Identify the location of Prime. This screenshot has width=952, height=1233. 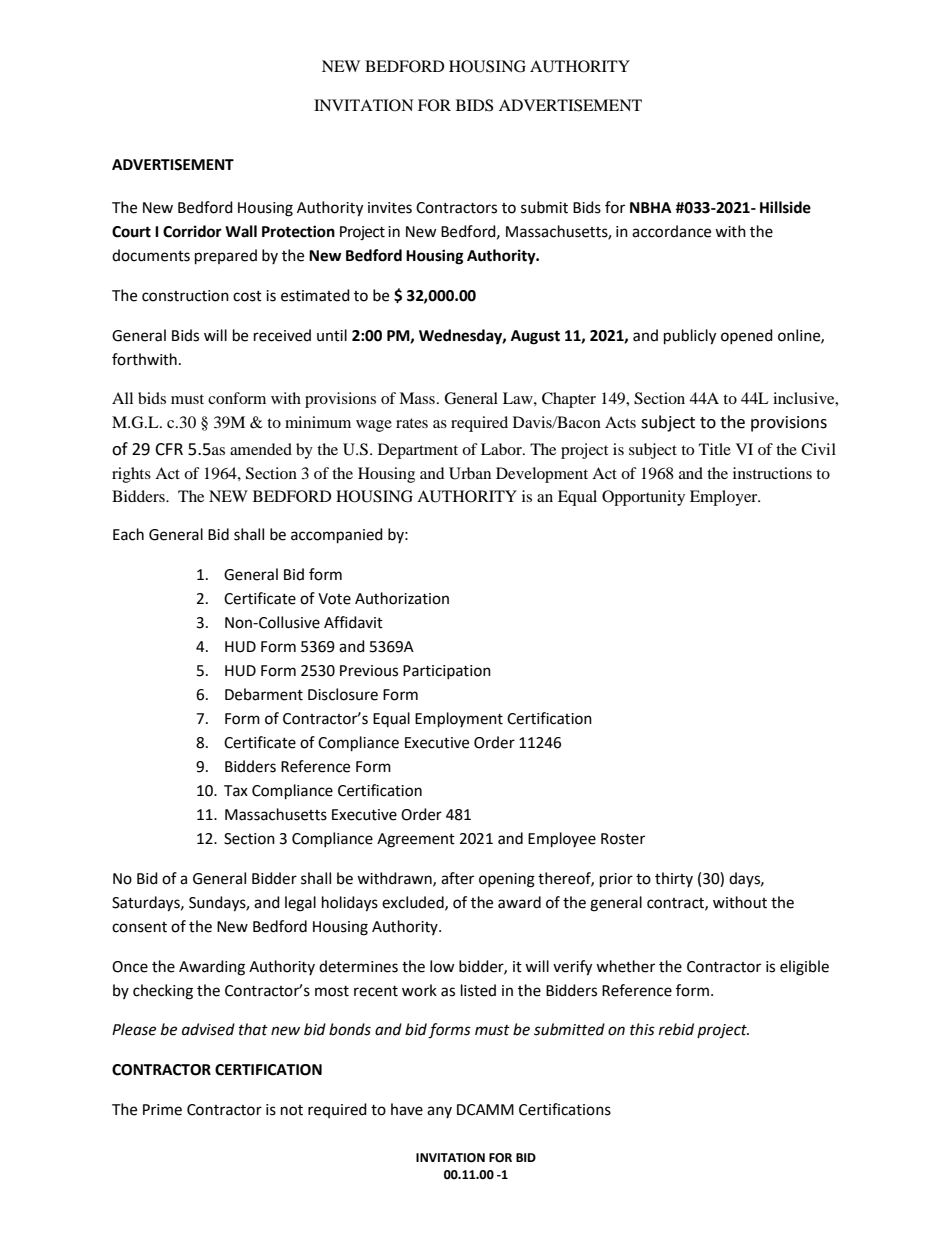
(162, 1110).
